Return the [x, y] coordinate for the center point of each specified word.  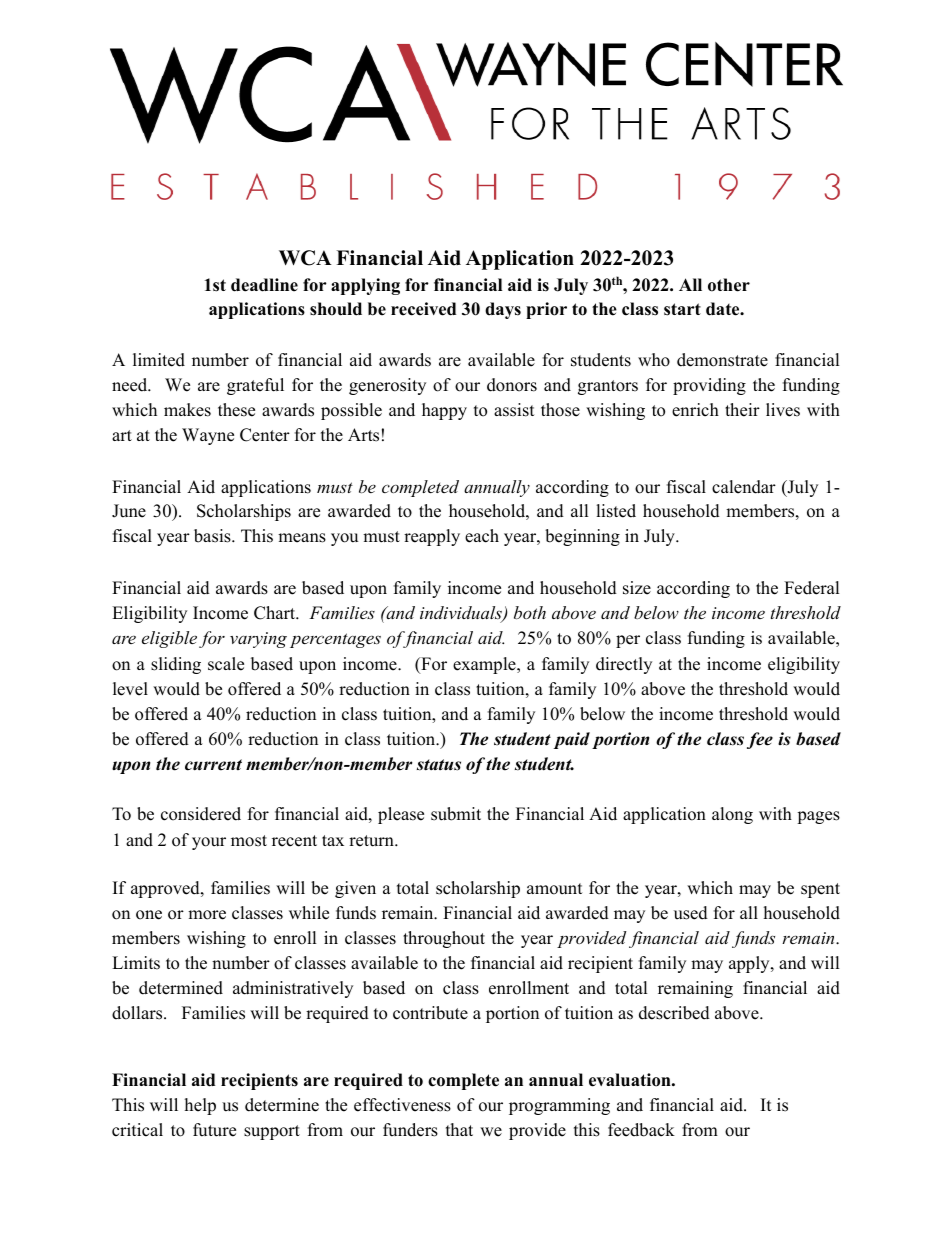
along [732, 815]
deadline [264, 285]
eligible [169, 639]
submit [456, 814]
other [729, 285]
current [213, 765]
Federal [812, 588]
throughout [444, 939]
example [485, 665]
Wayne [208, 436]
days [503, 310]
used [691, 913]
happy [444, 411]
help [200, 1106]
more [207, 915]
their [742, 410]
